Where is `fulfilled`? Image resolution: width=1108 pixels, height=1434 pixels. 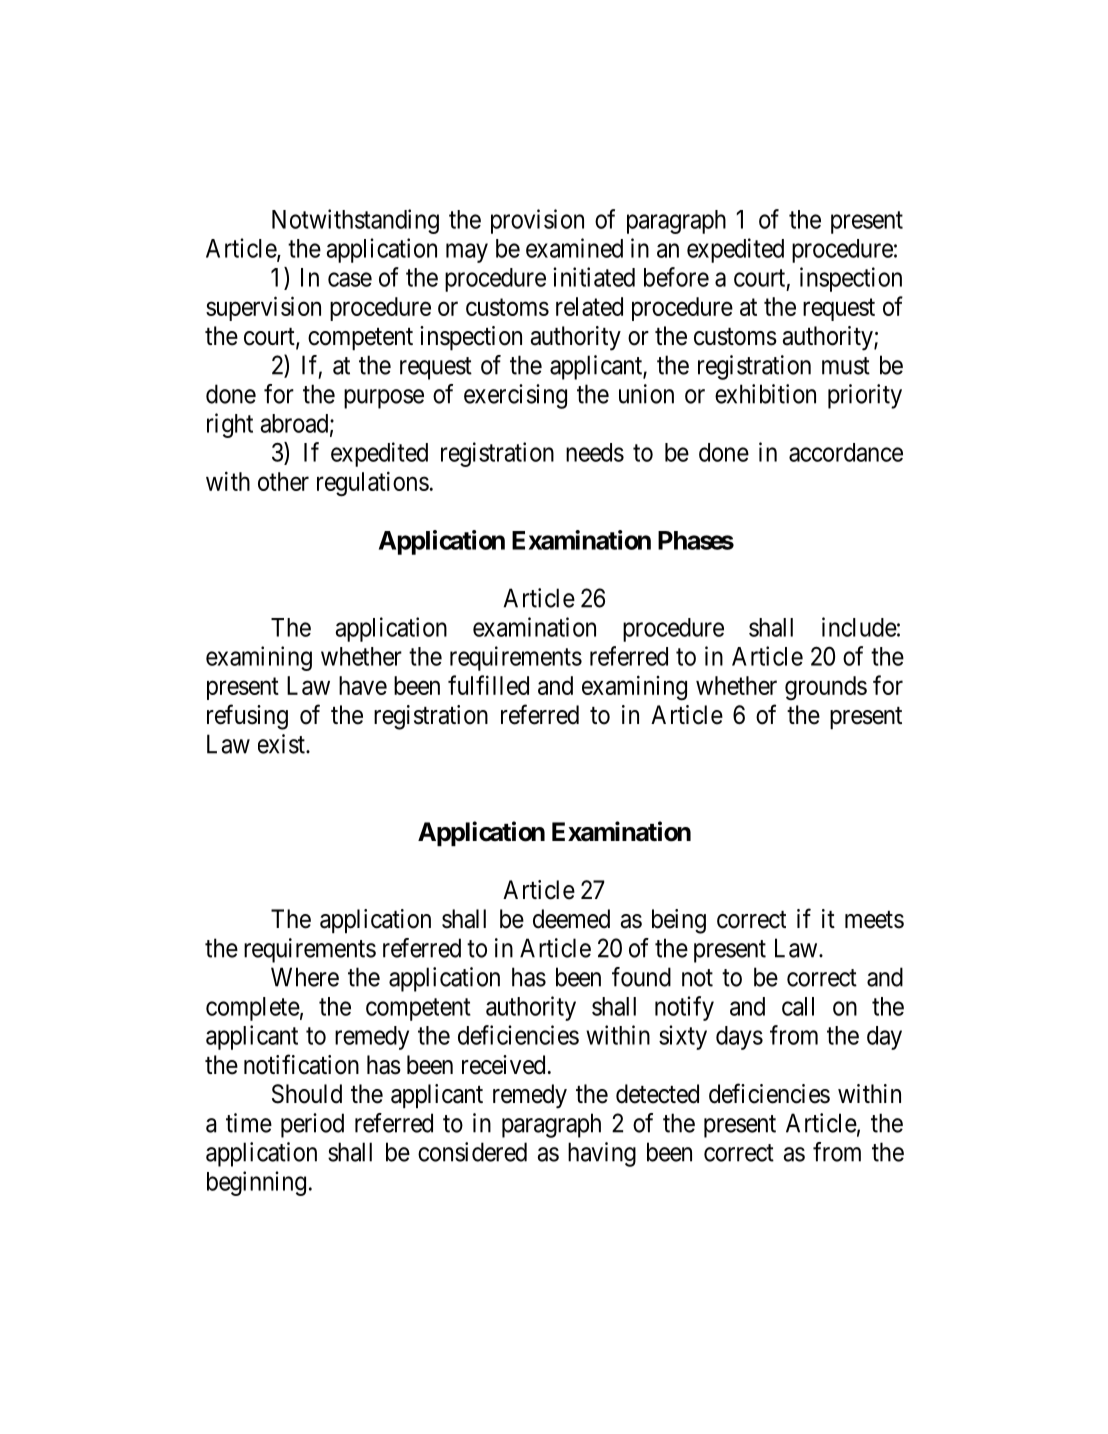
fulfilled is located at coordinates (488, 685).
